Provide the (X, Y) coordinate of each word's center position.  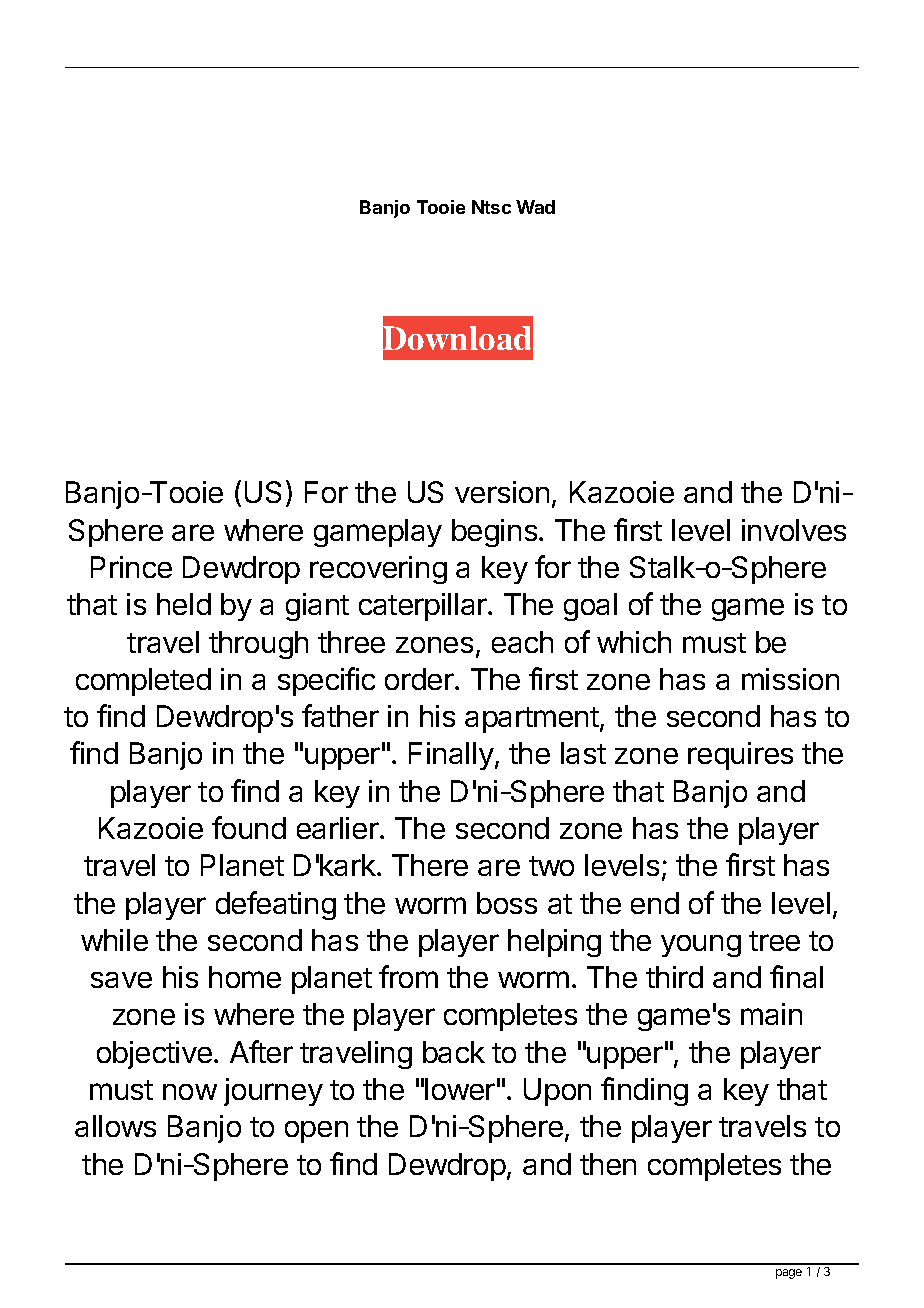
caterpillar (424, 607)
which (634, 642)
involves (794, 530)
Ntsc (491, 207)
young (701, 946)
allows (115, 1126)
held (184, 604)
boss (507, 903)
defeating (276, 905)
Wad (535, 207)
